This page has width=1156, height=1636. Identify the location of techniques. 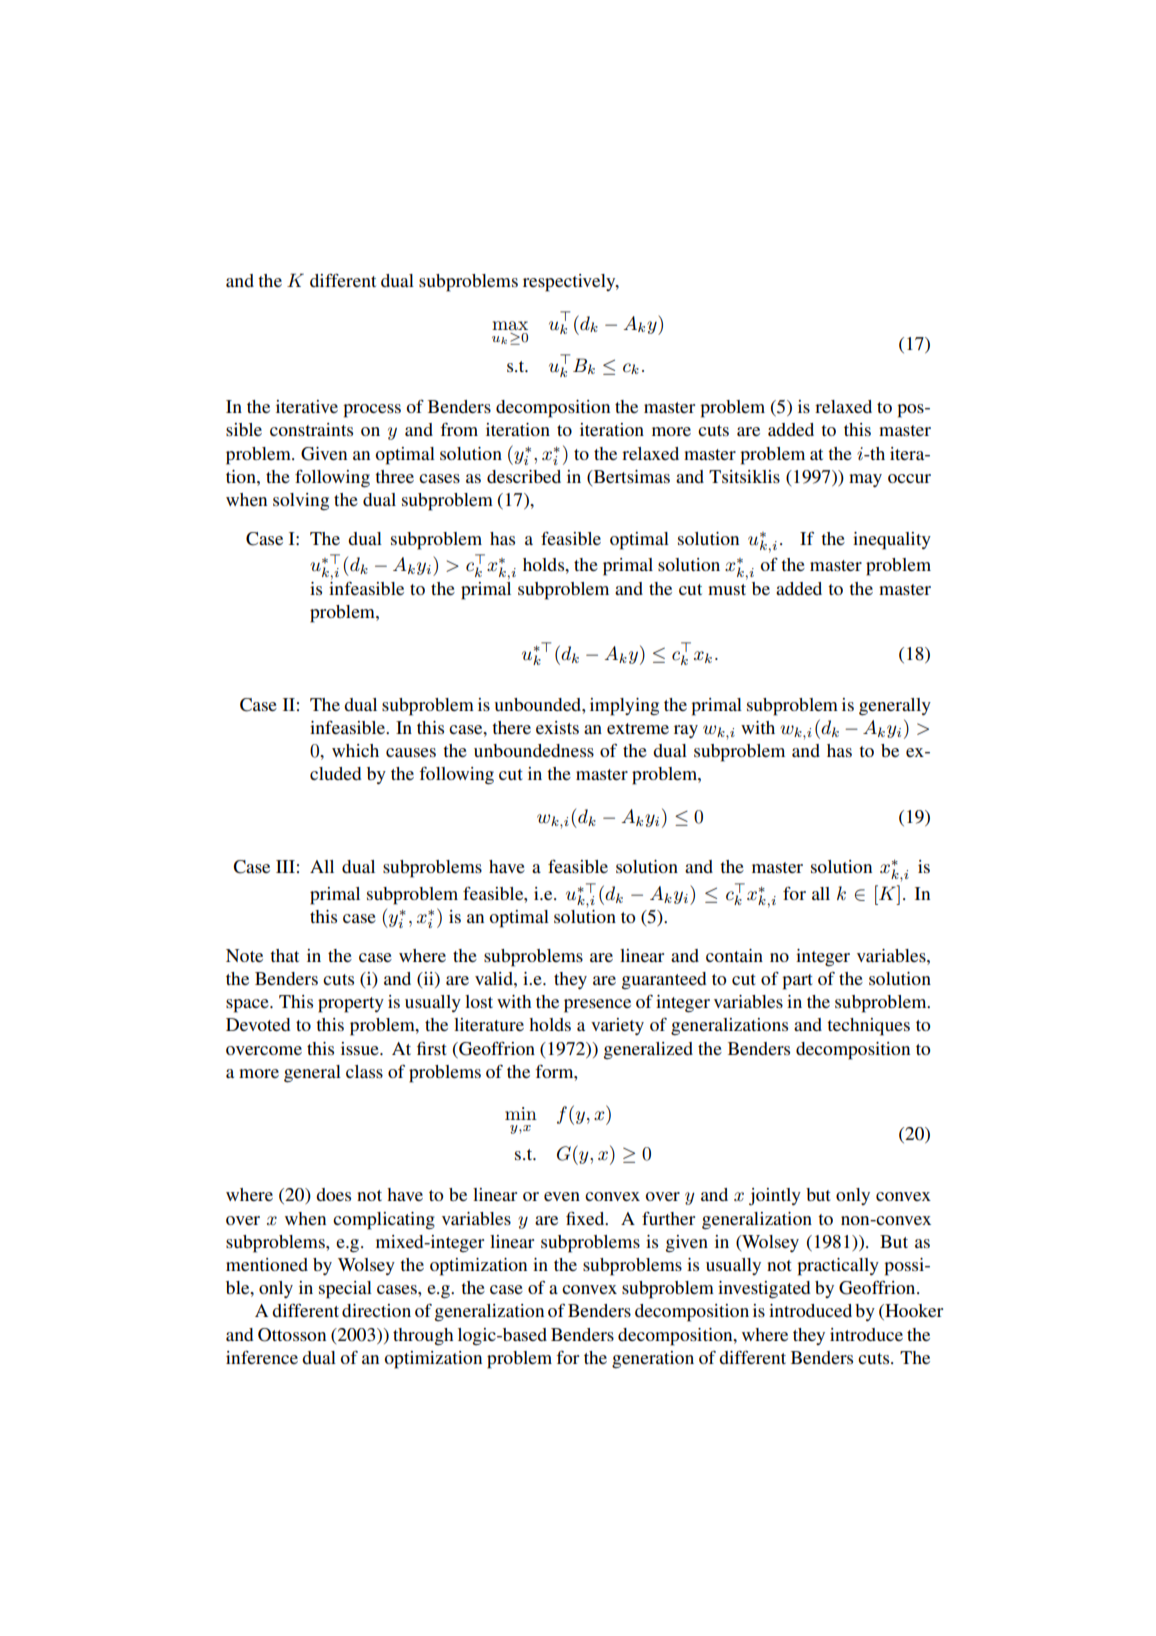
(868, 1027).
